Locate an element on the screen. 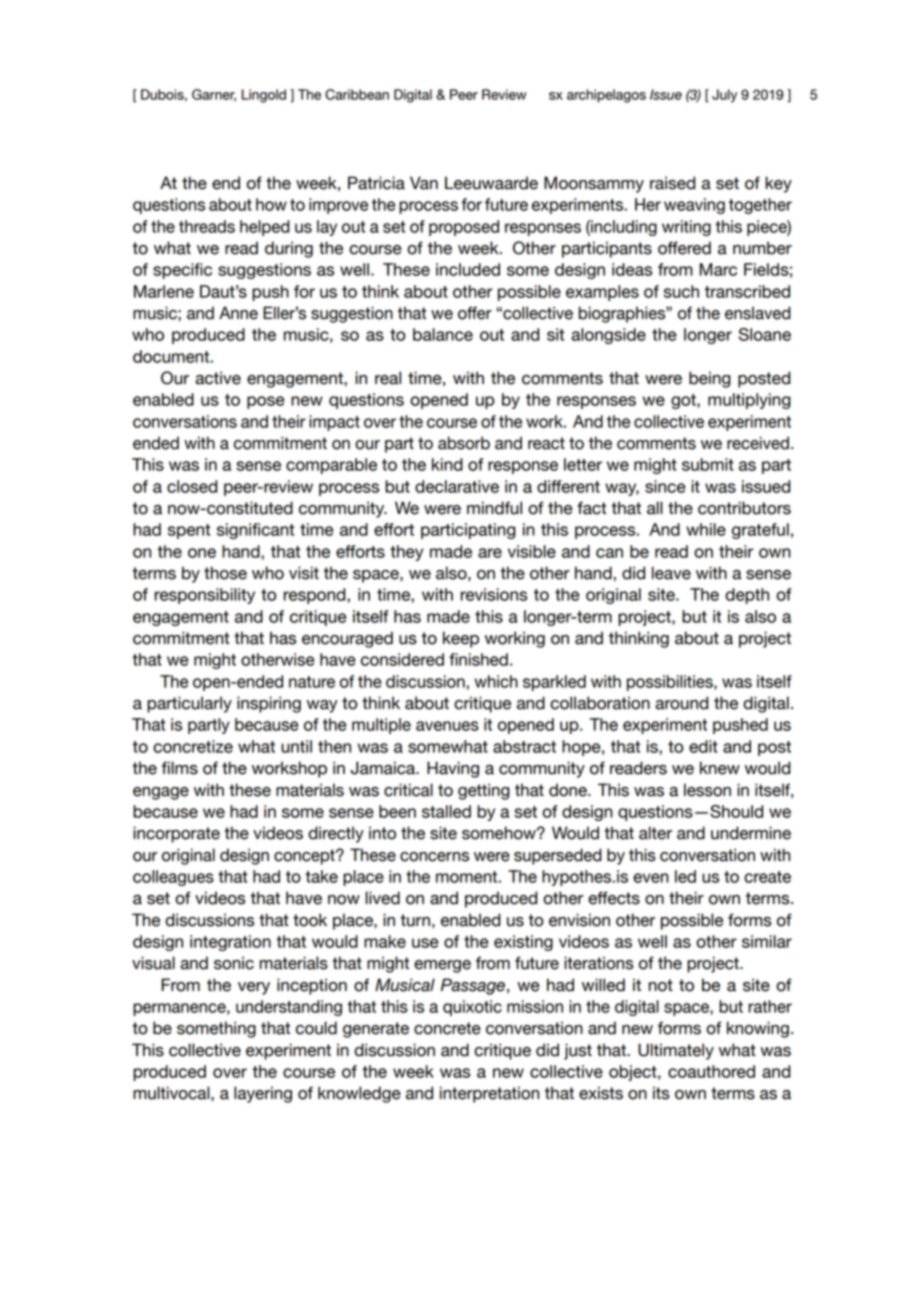 Image resolution: width=924 pixels, height=1308 pixels. Van is located at coordinates (424, 183).
